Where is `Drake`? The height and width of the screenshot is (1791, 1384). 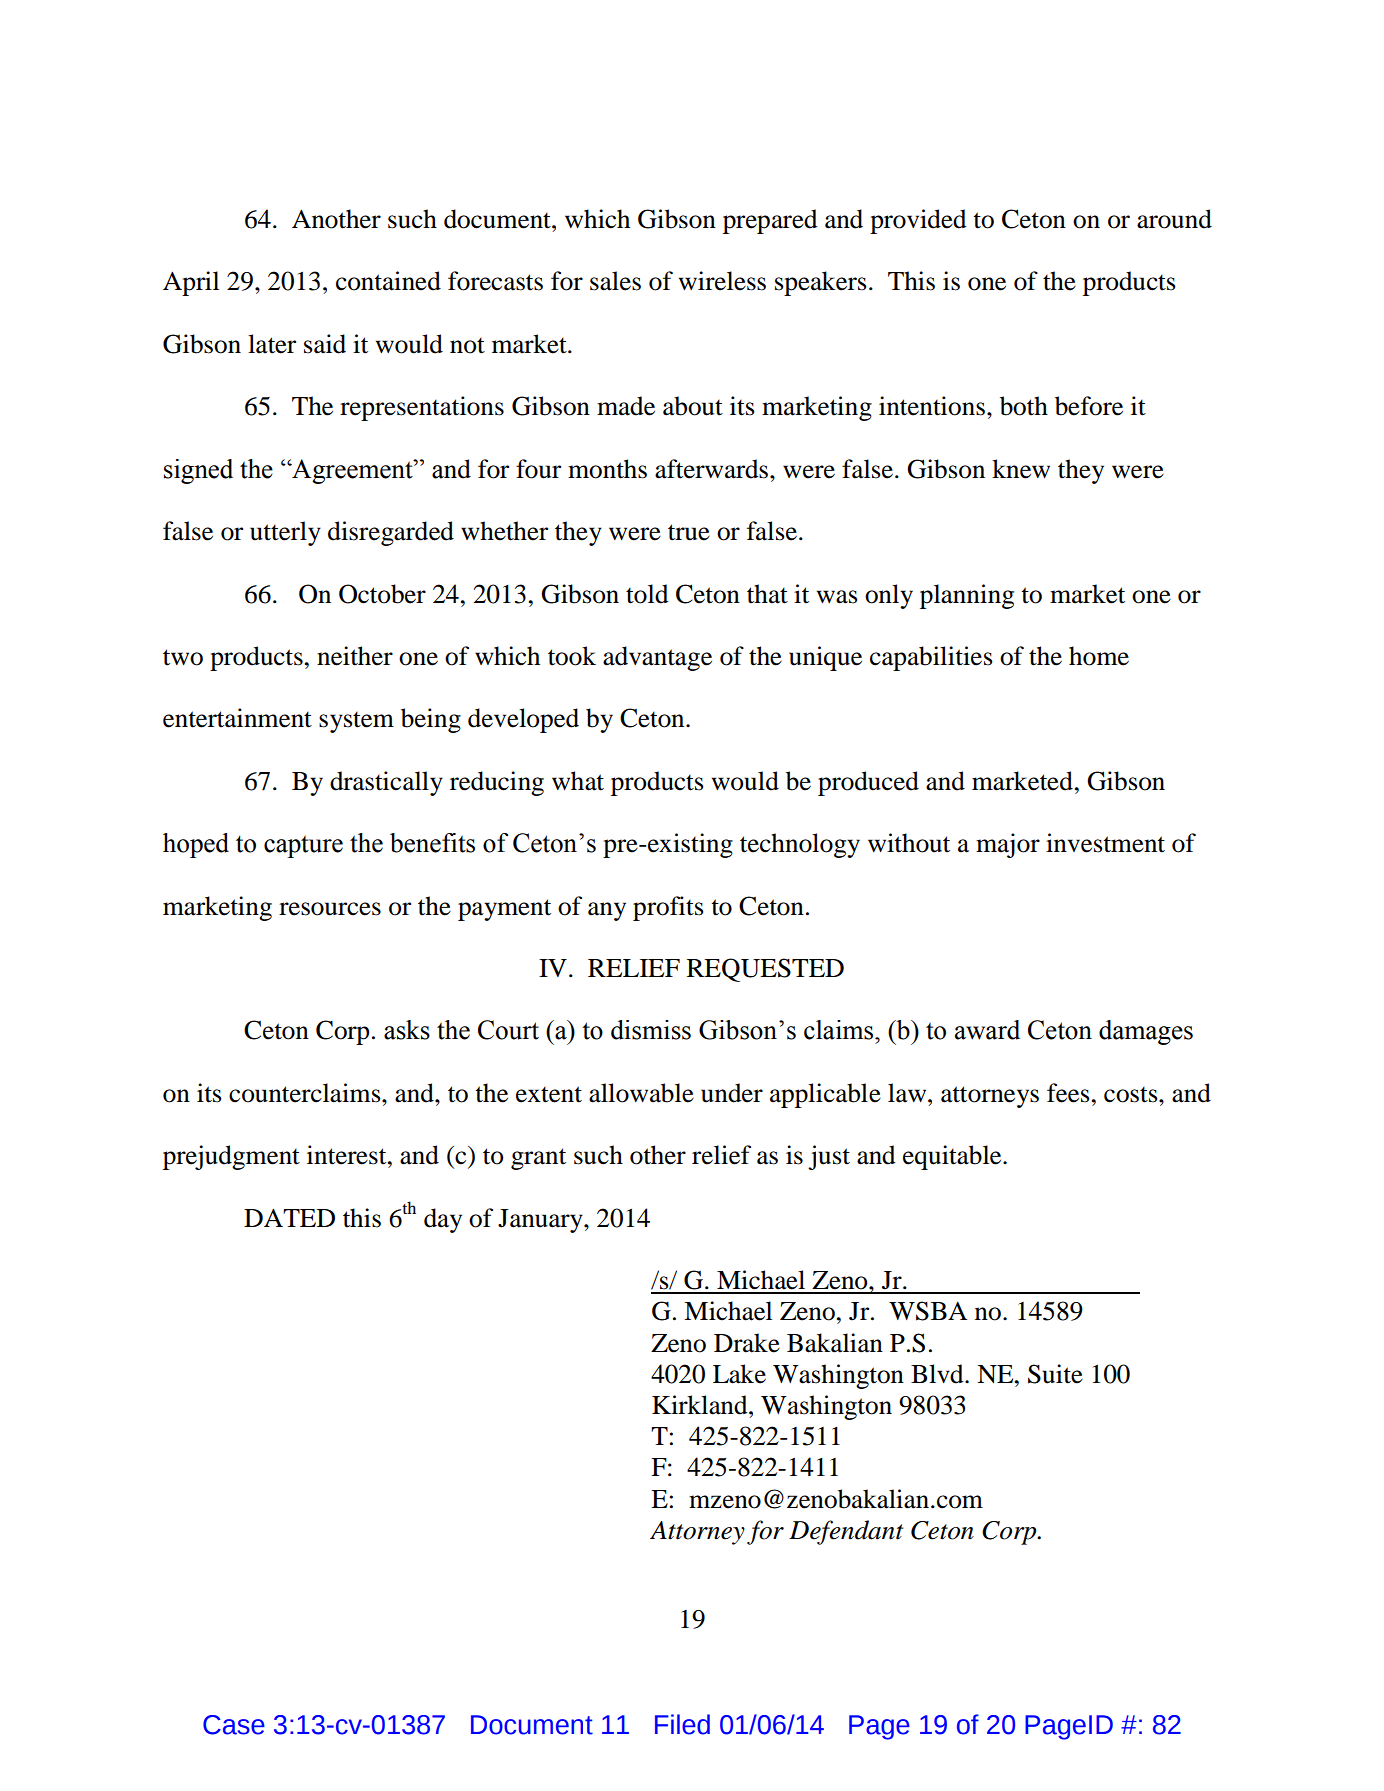
Drake is located at coordinates (747, 1343).
